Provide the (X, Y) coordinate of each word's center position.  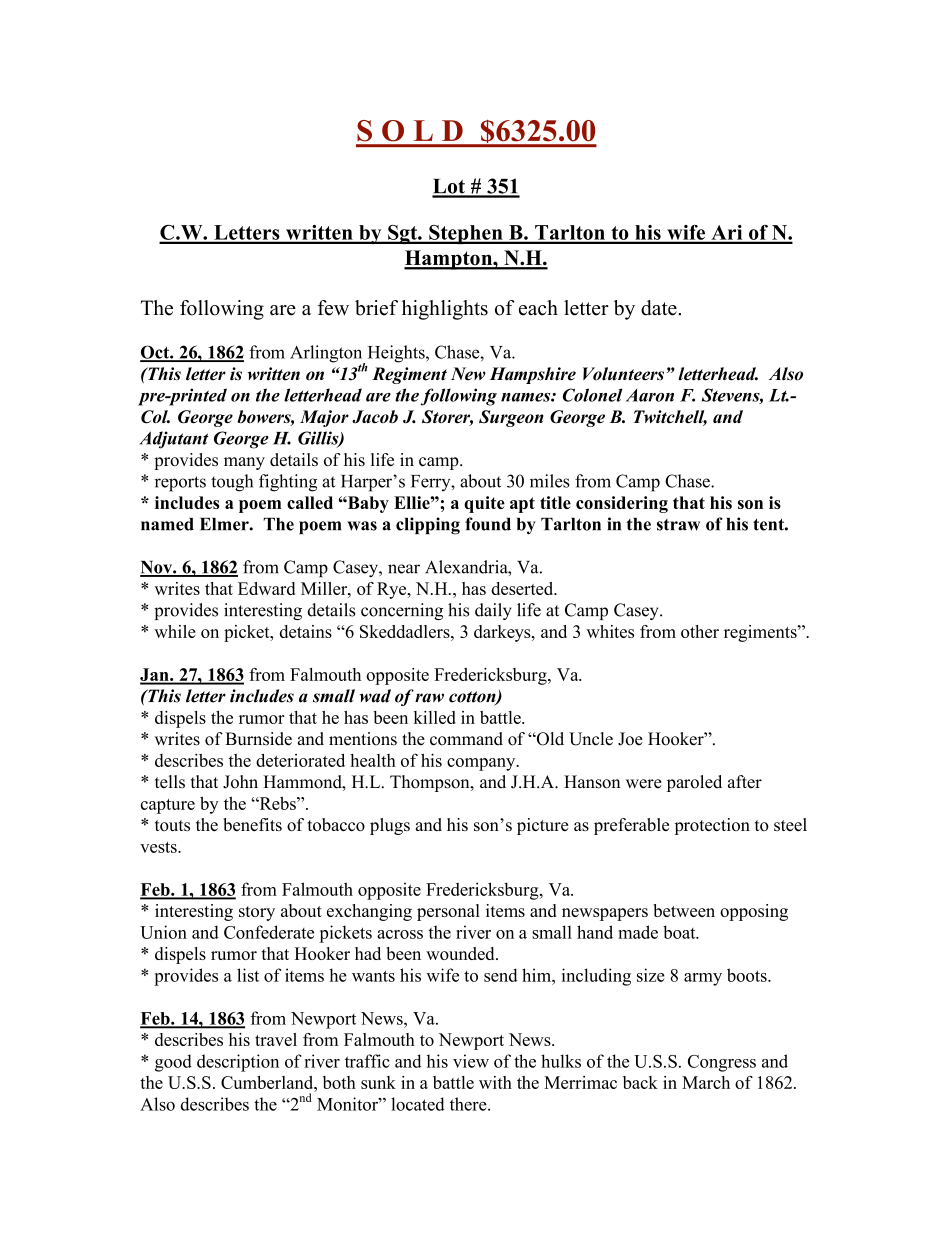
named (167, 524)
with (495, 1082)
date (659, 308)
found (488, 524)
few (333, 308)
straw (678, 525)
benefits (253, 824)
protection (712, 826)
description (238, 1063)
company (482, 764)
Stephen (466, 234)
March (706, 1082)
